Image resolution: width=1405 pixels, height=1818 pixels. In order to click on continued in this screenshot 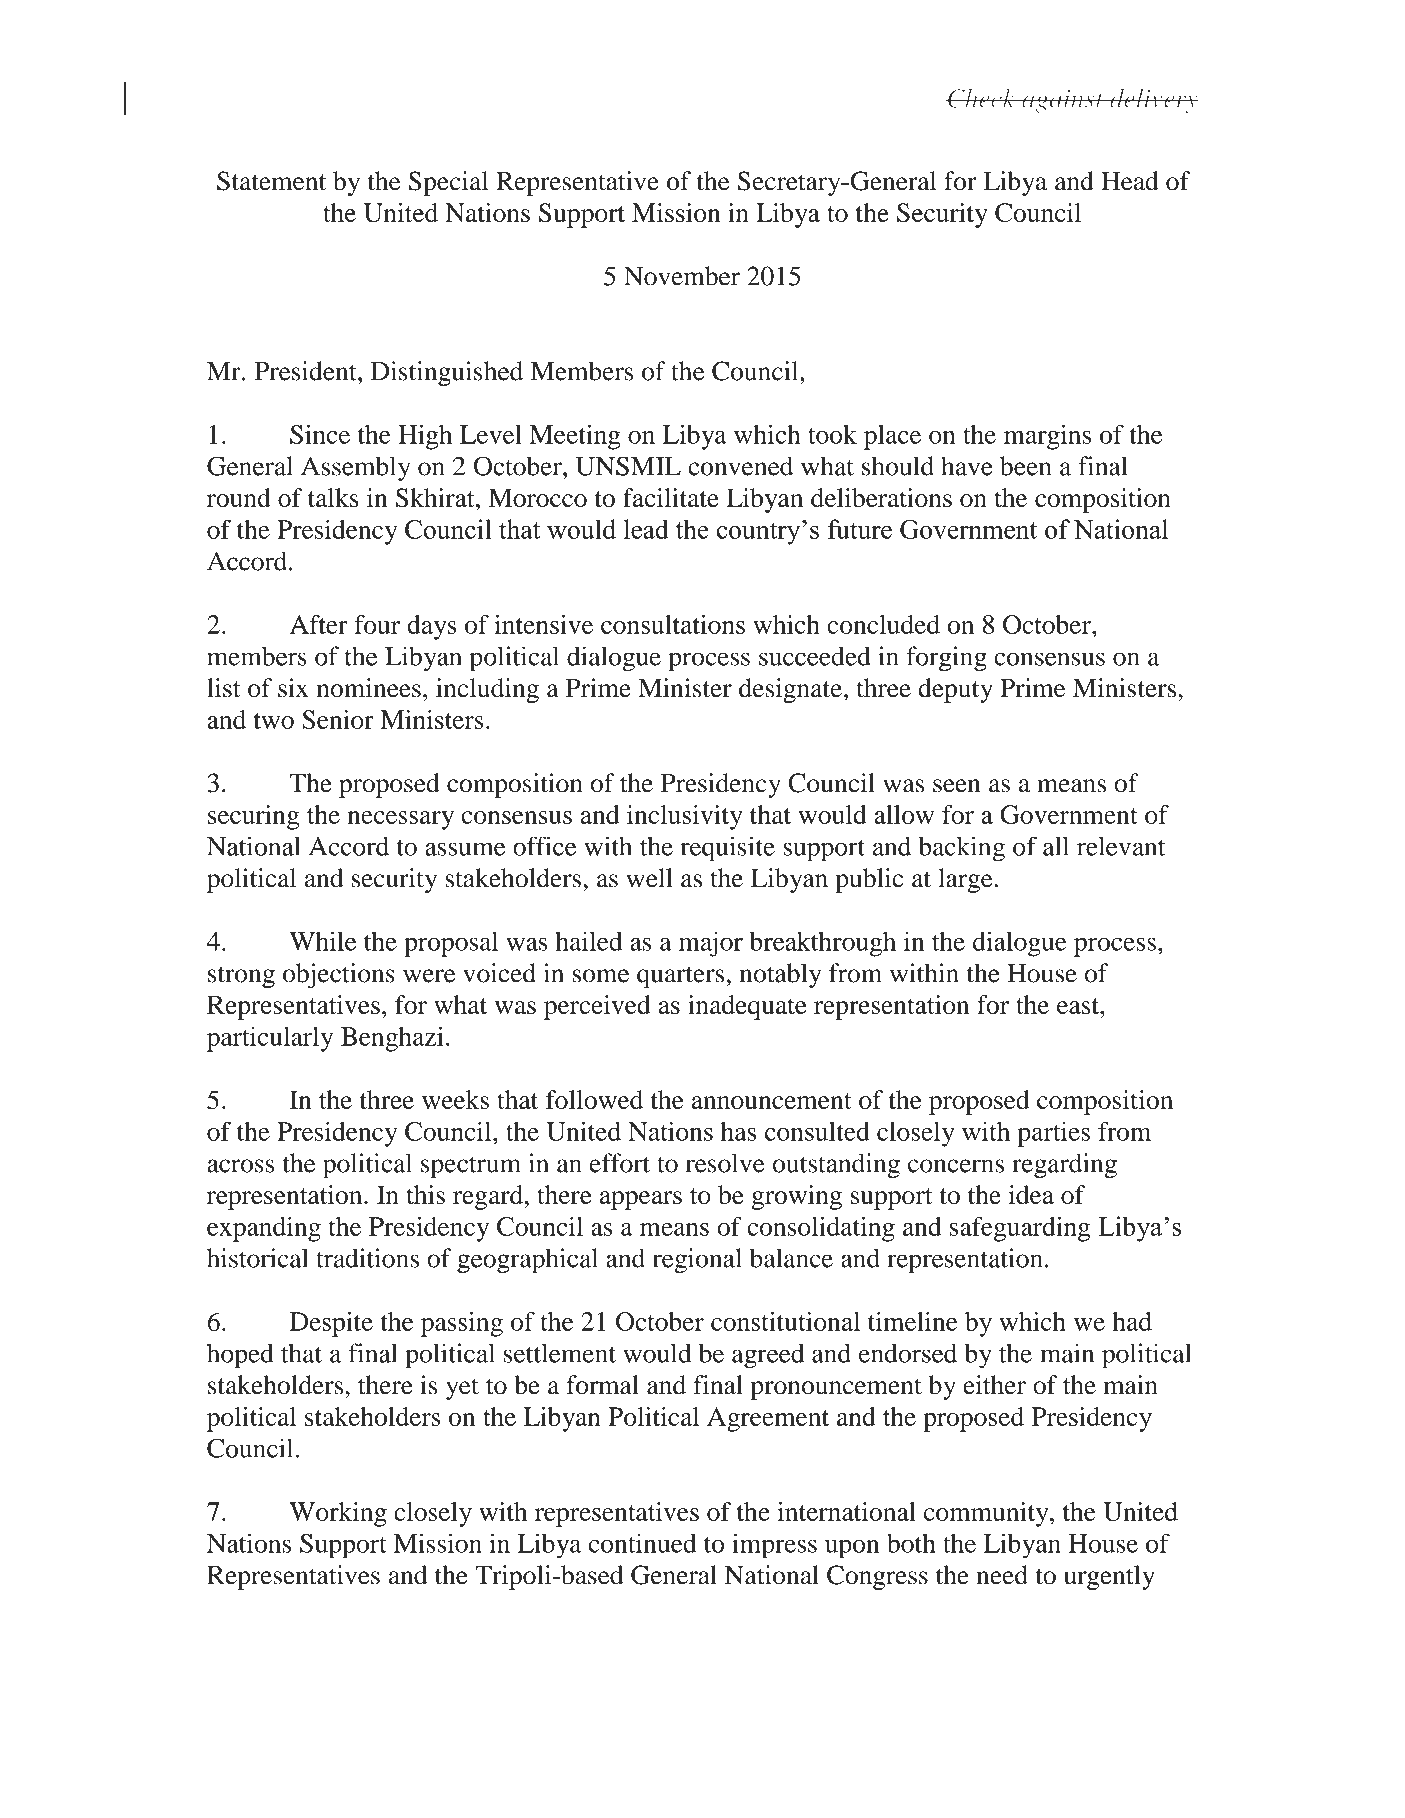, I will do `click(642, 1543)`.
